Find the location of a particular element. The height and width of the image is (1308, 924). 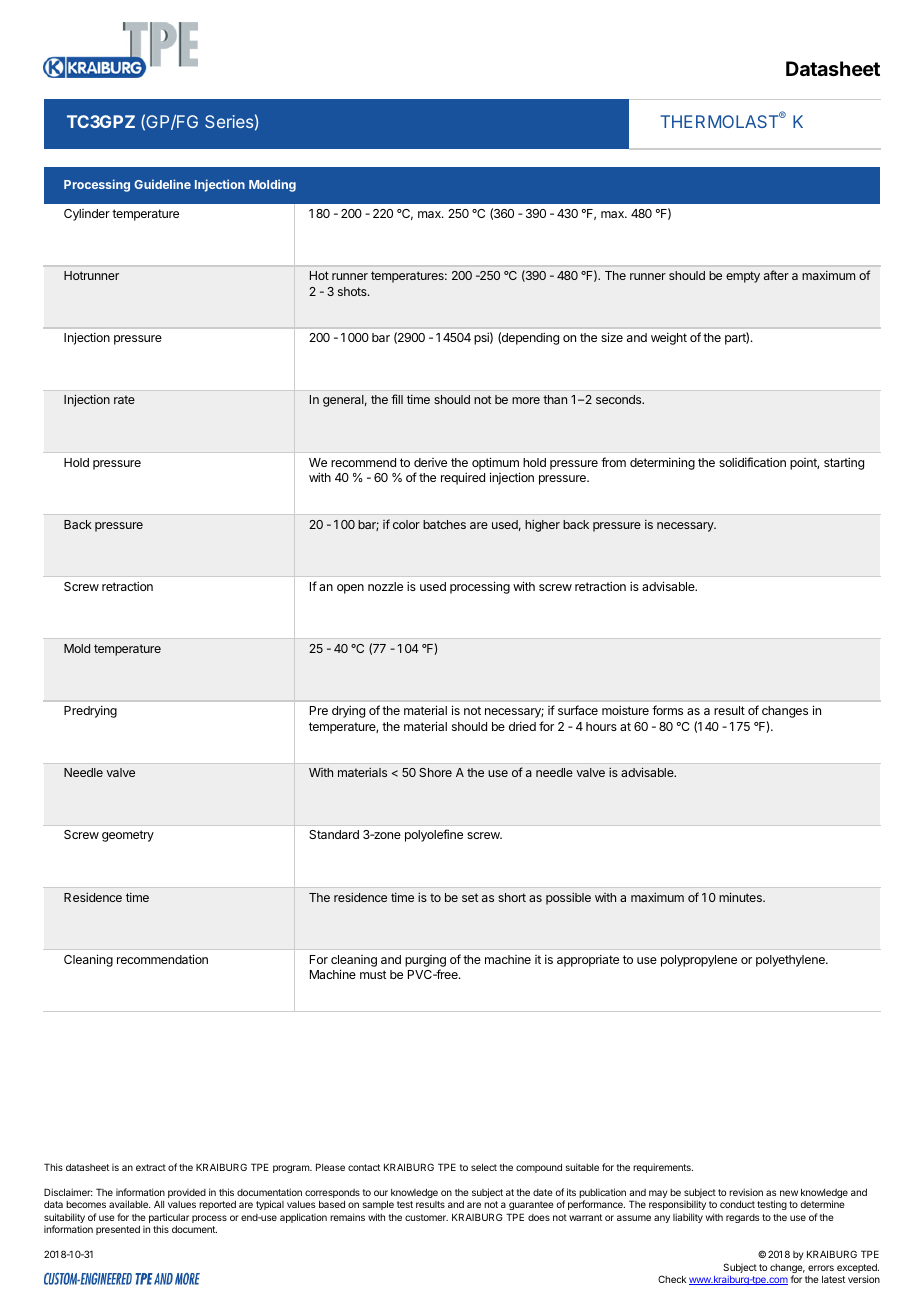

batches is located at coordinates (444, 524).
